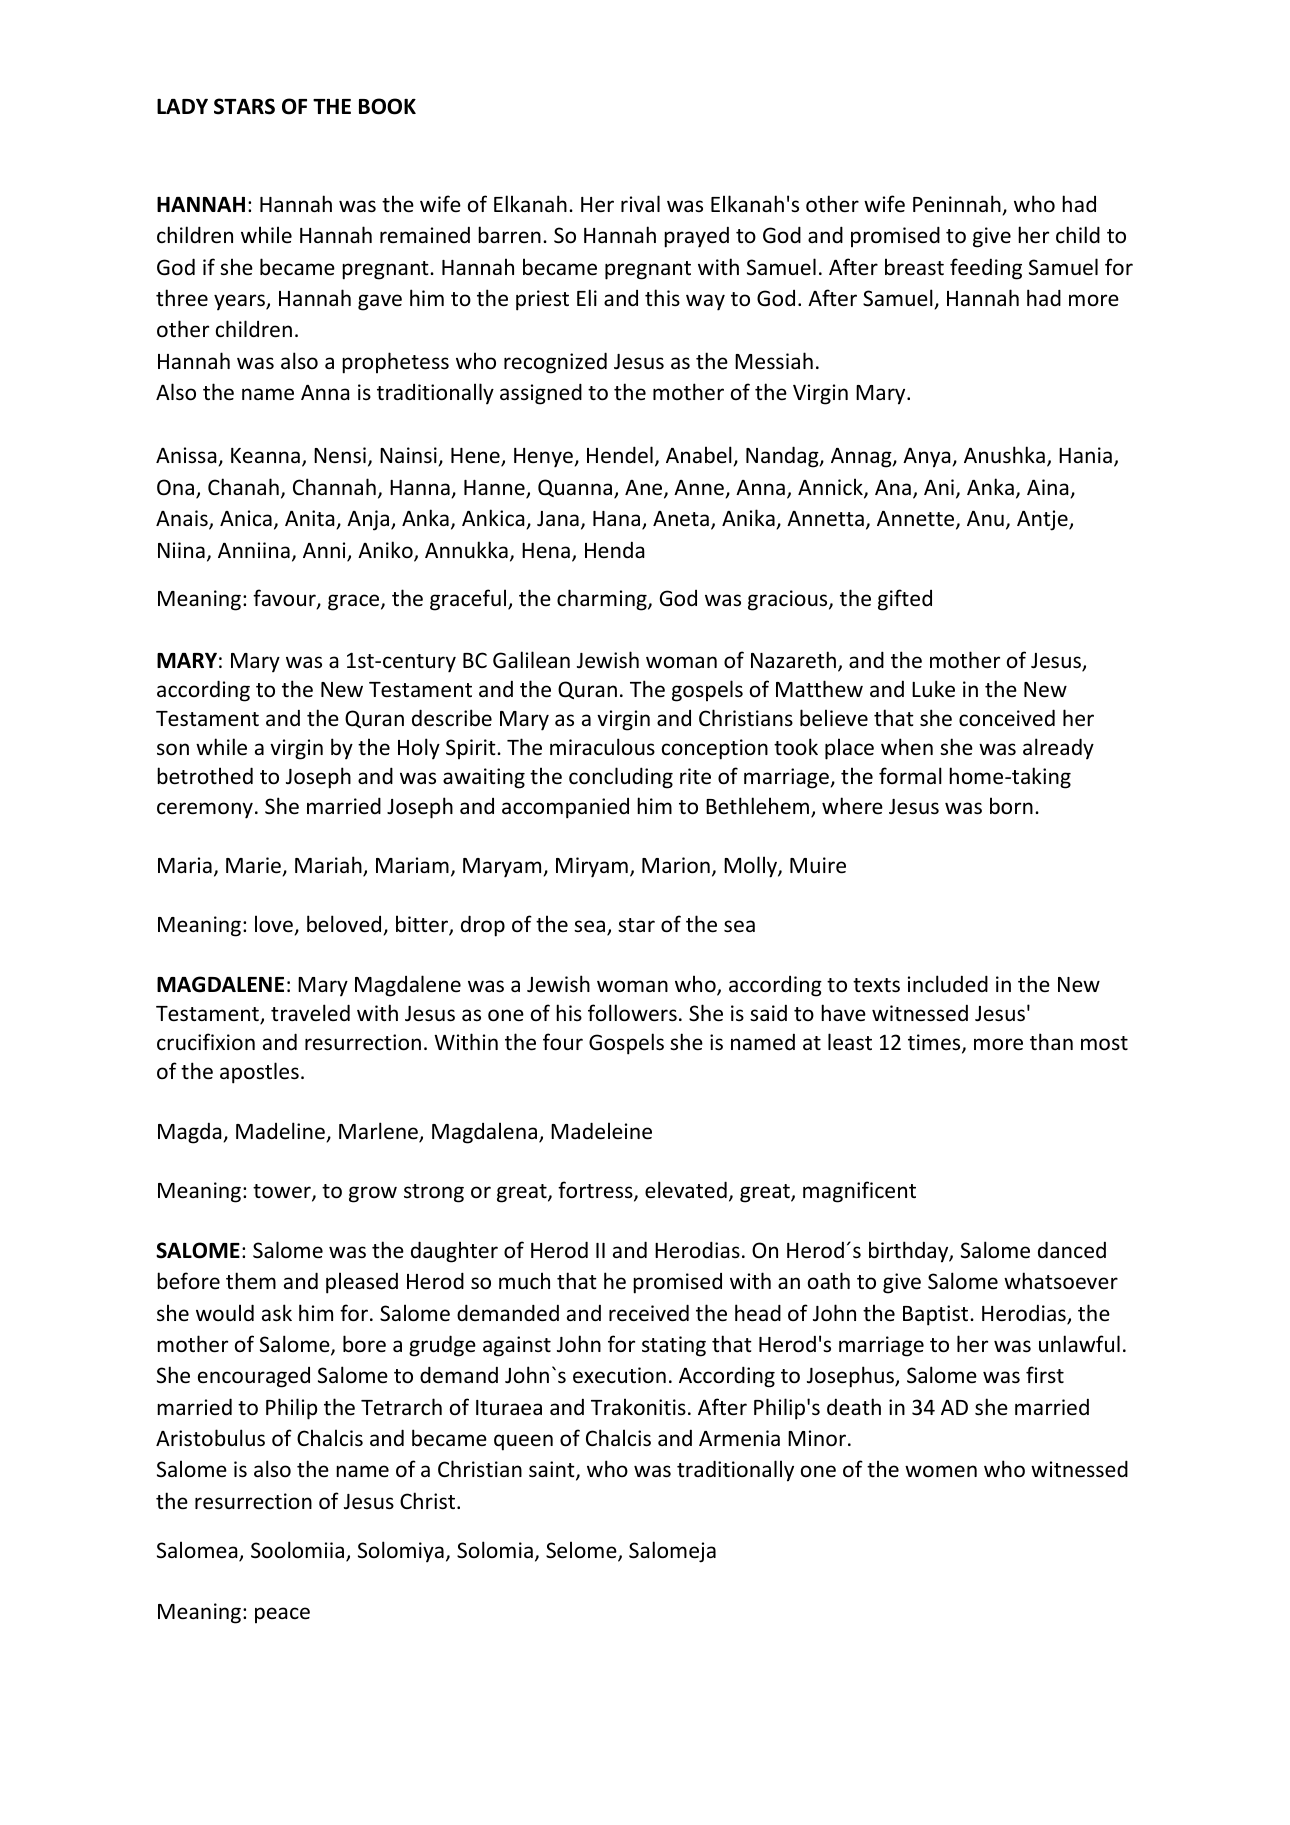 This screenshot has height=1825, width=1290. I want to click on favour, so click(285, 599).
